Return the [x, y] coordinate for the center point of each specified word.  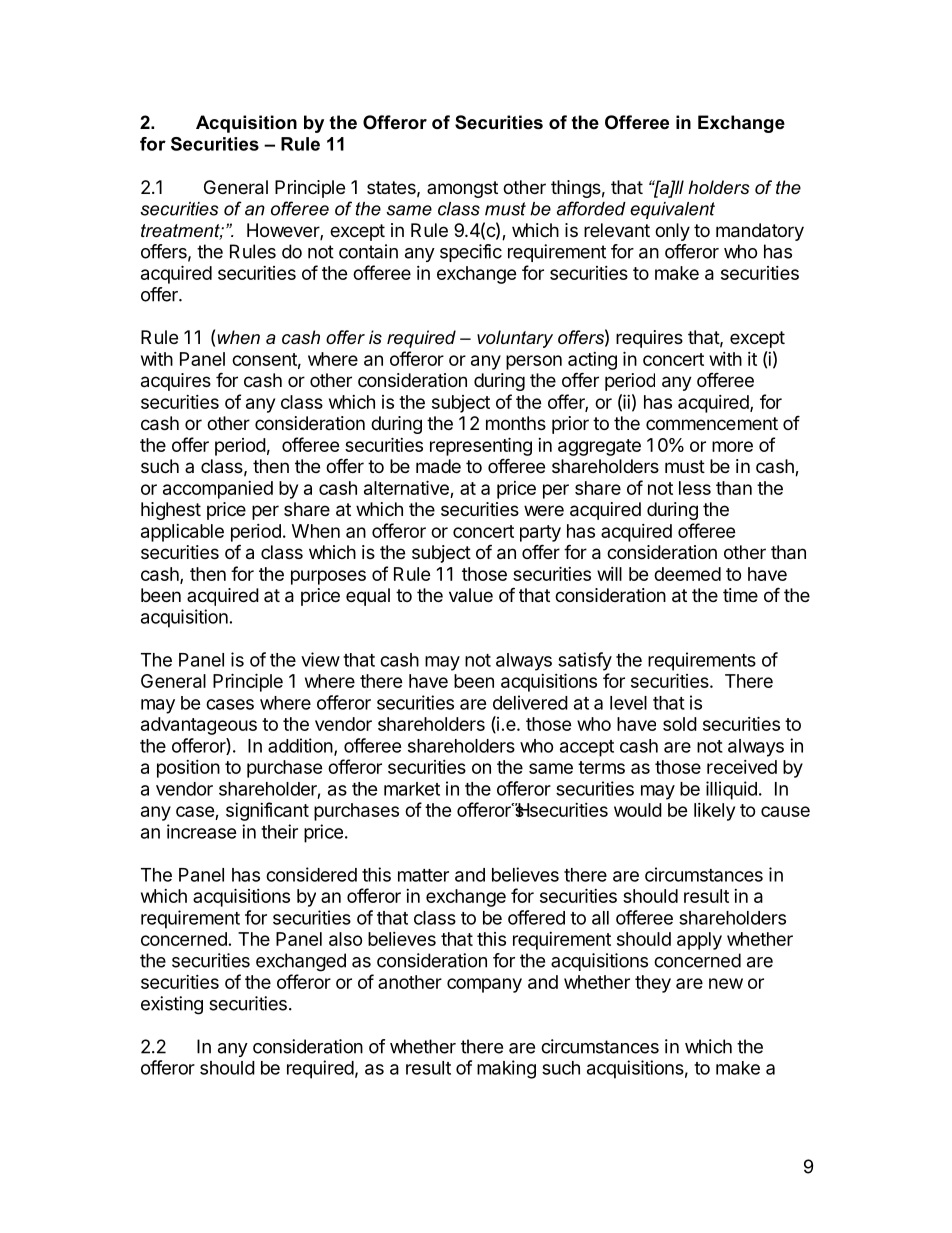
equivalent [672, 210]
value [471, 595]
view [320, 659]
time [740, 595]
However [284, 231]
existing [172, 1005]
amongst [462, 189]
